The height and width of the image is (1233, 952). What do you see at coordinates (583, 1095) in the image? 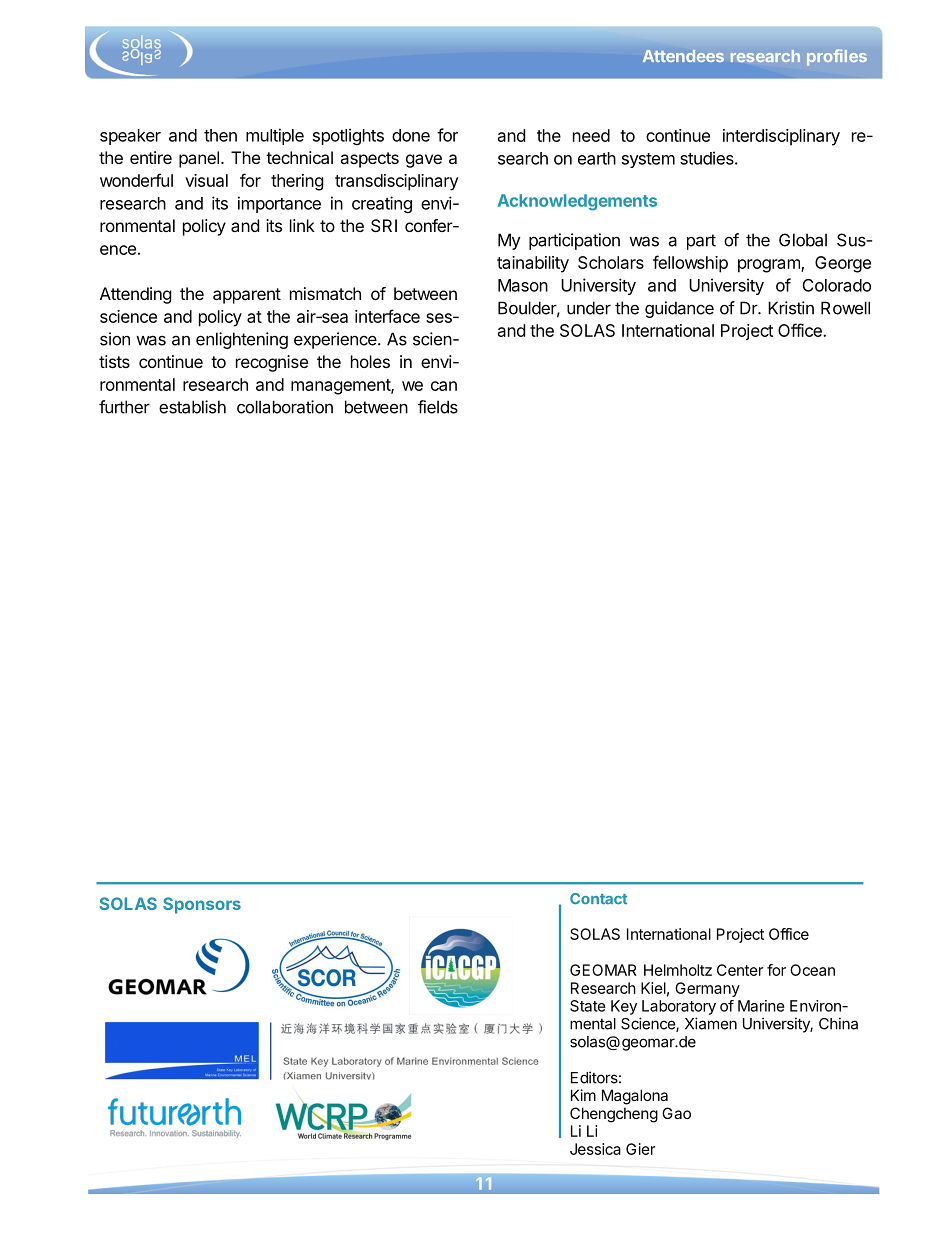
I see `Kim` at bounding box center [583, 1095].
